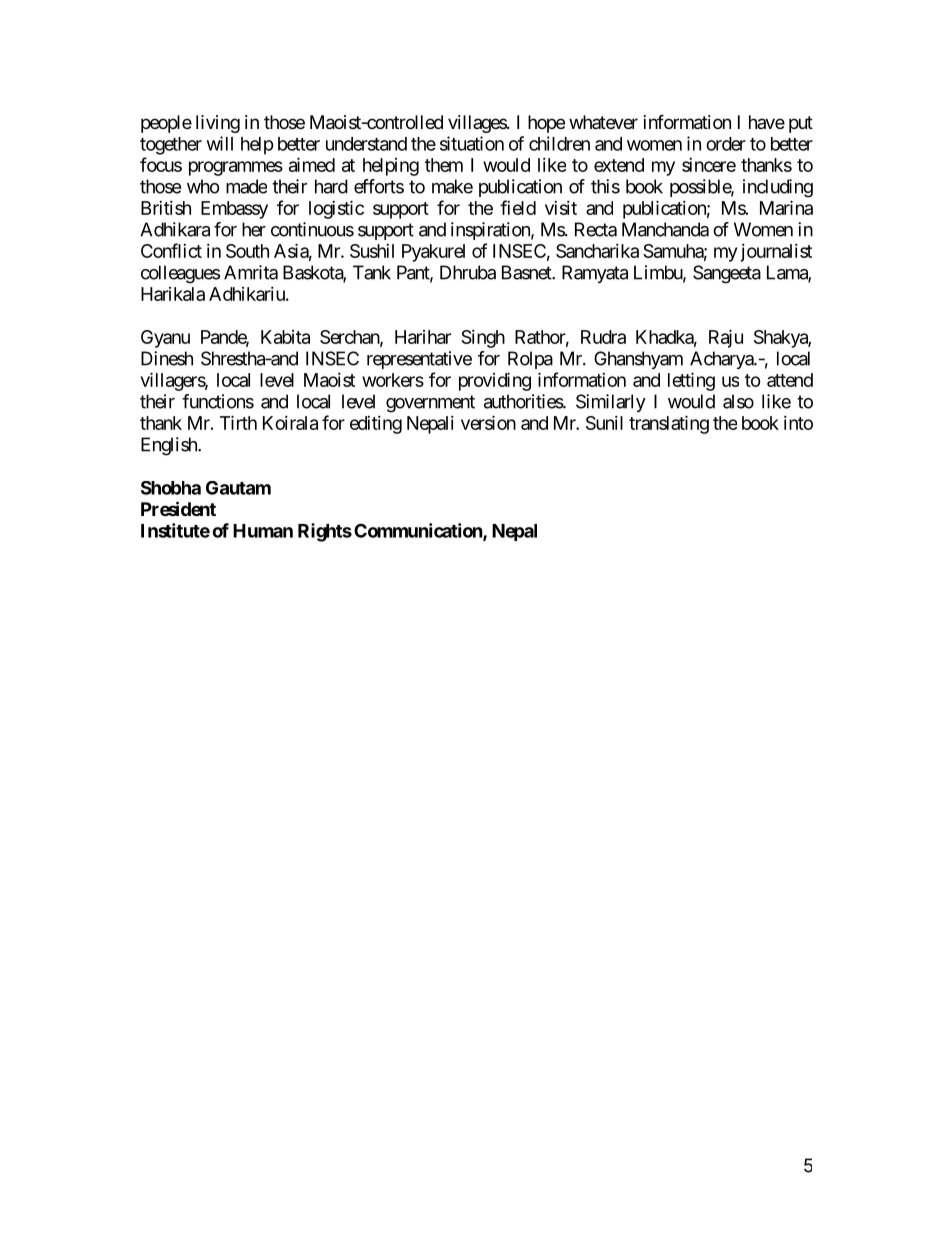  What do you see at coordinates (776, 253) in the image?
I see `journalist` at bounding box center [776, 253].
